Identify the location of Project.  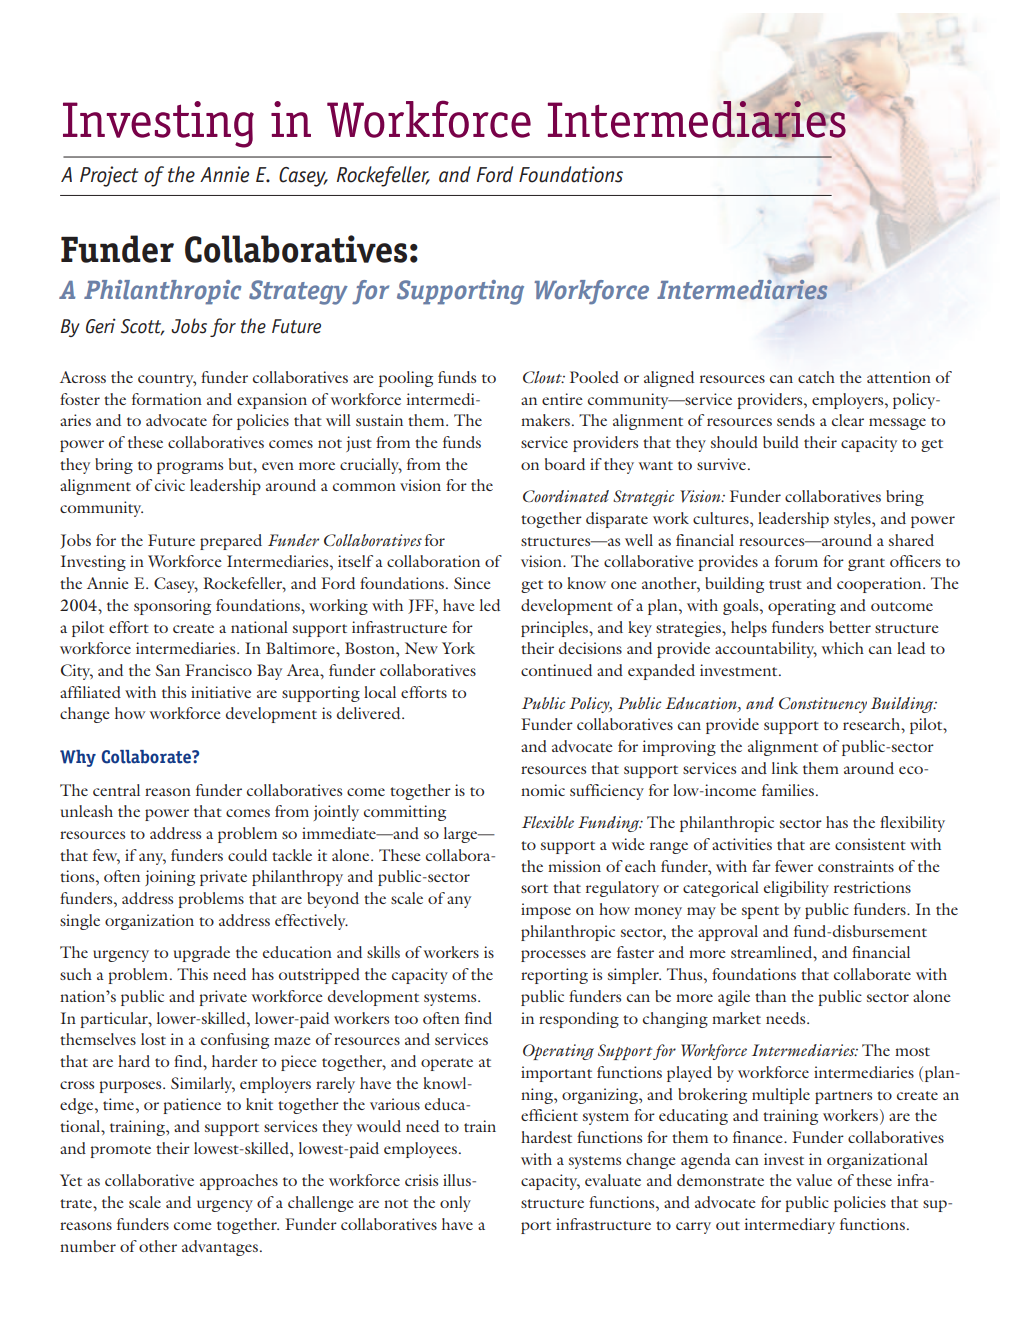
(109, 176).
